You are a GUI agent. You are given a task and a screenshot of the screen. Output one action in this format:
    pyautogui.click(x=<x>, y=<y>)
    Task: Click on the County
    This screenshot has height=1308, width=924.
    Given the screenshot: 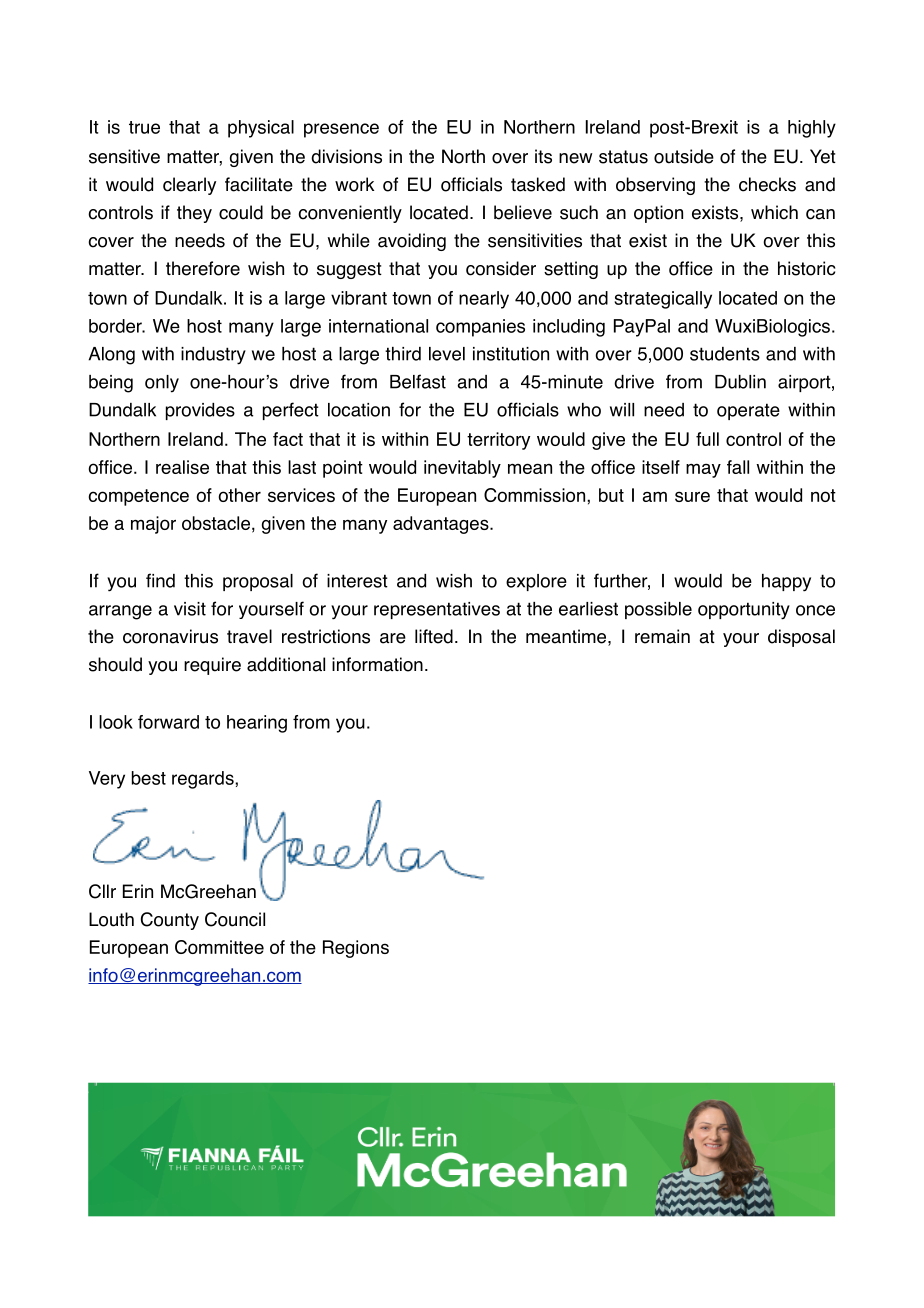 What is the action you would take?
    pyautogui.click(x=170, y=921)
